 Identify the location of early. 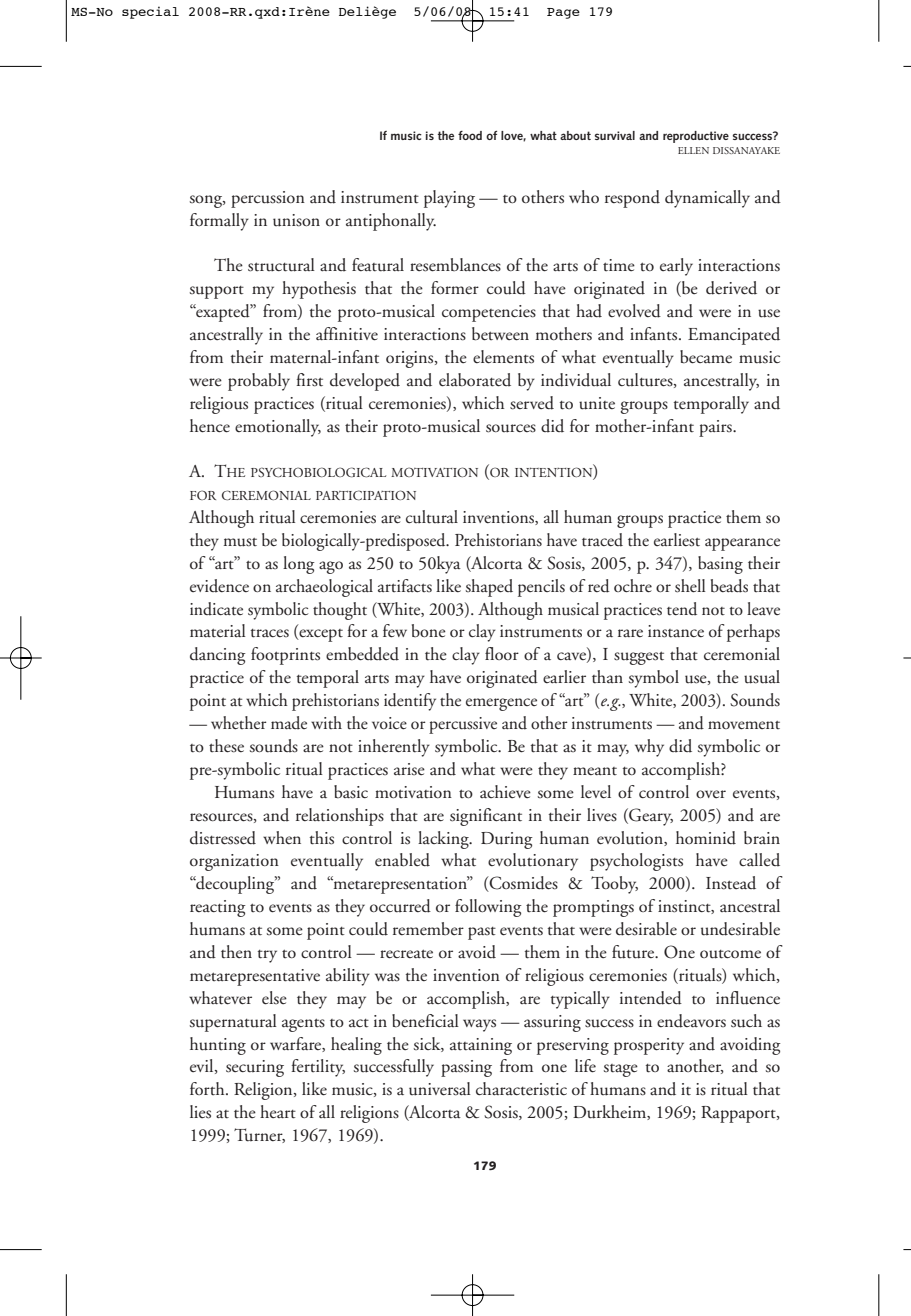
(676, 267).
